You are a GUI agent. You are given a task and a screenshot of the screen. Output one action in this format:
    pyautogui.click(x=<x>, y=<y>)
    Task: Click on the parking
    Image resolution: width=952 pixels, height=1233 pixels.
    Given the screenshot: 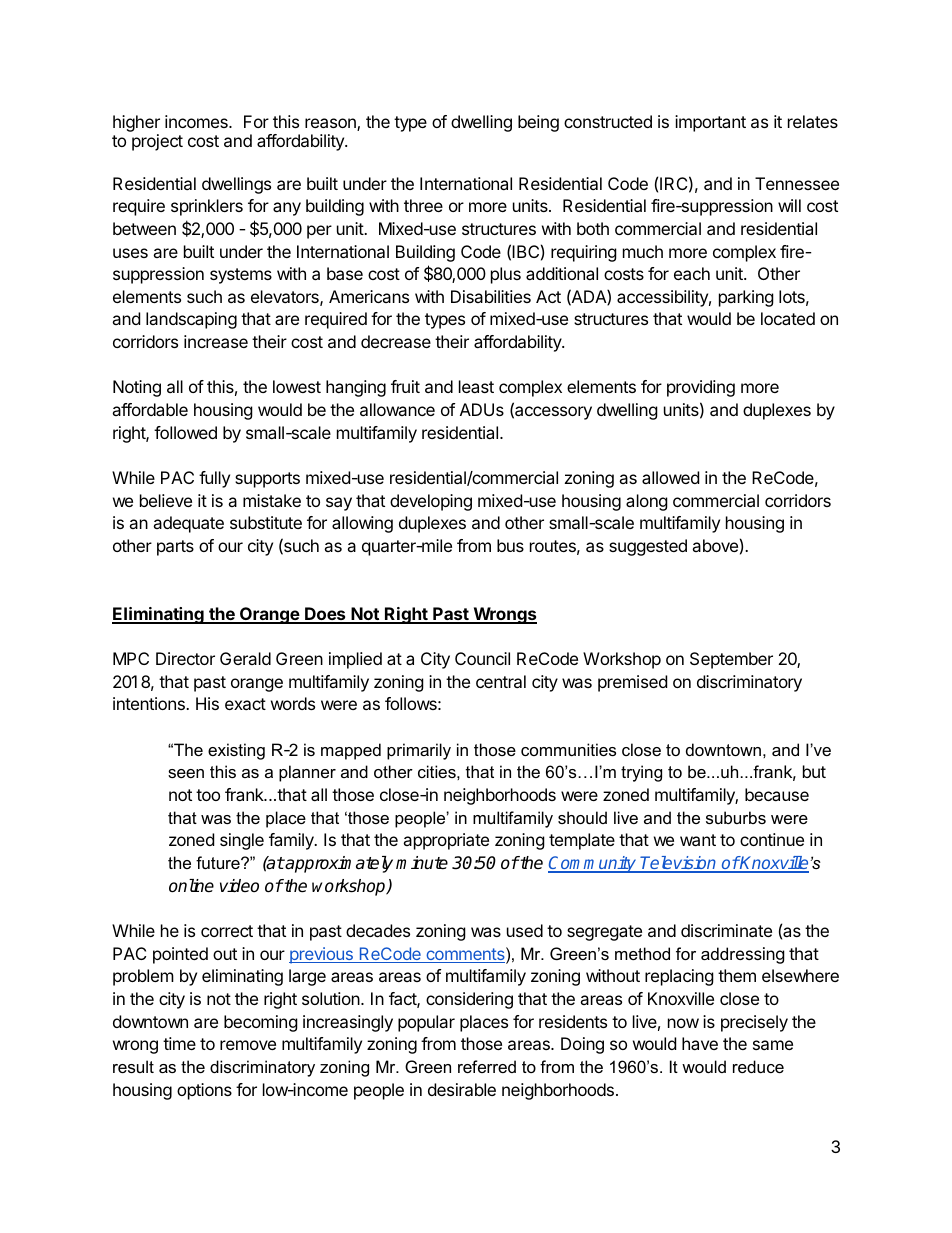 What is the action you would take?
    pyautogui.click(x=746, y=298)
